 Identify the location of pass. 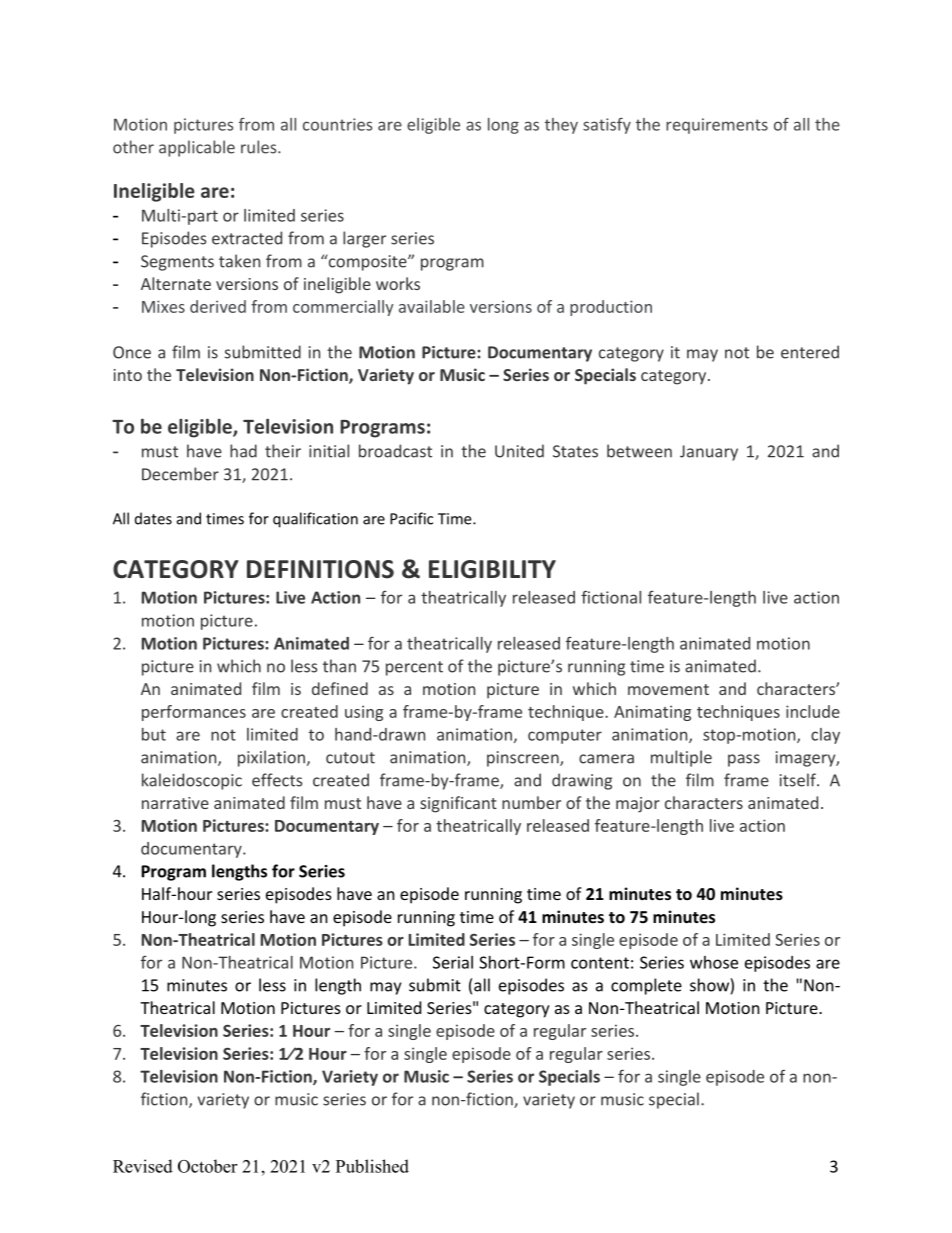
(744, 760).
